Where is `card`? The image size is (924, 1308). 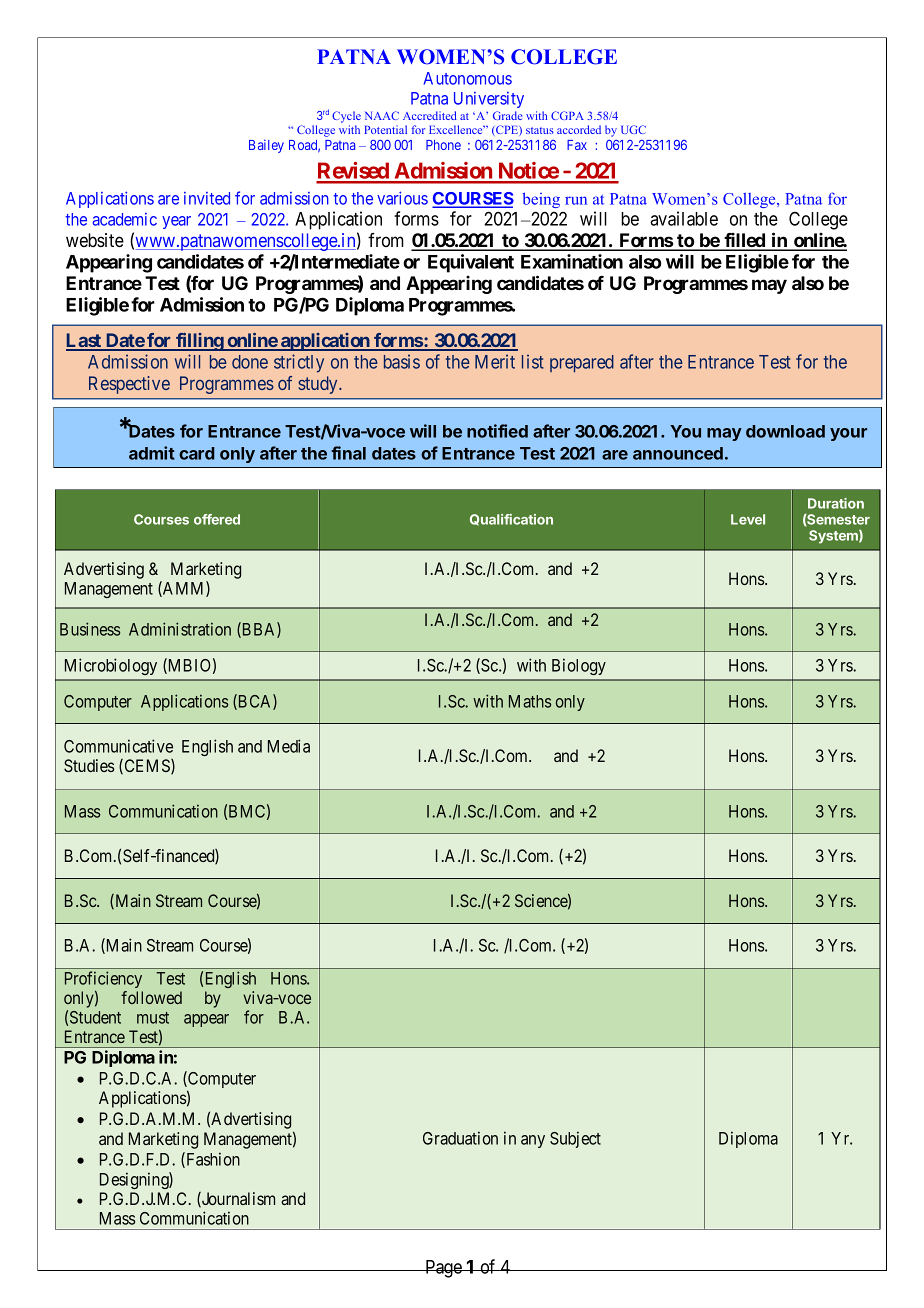 card is located at coordinates (196, 453).
